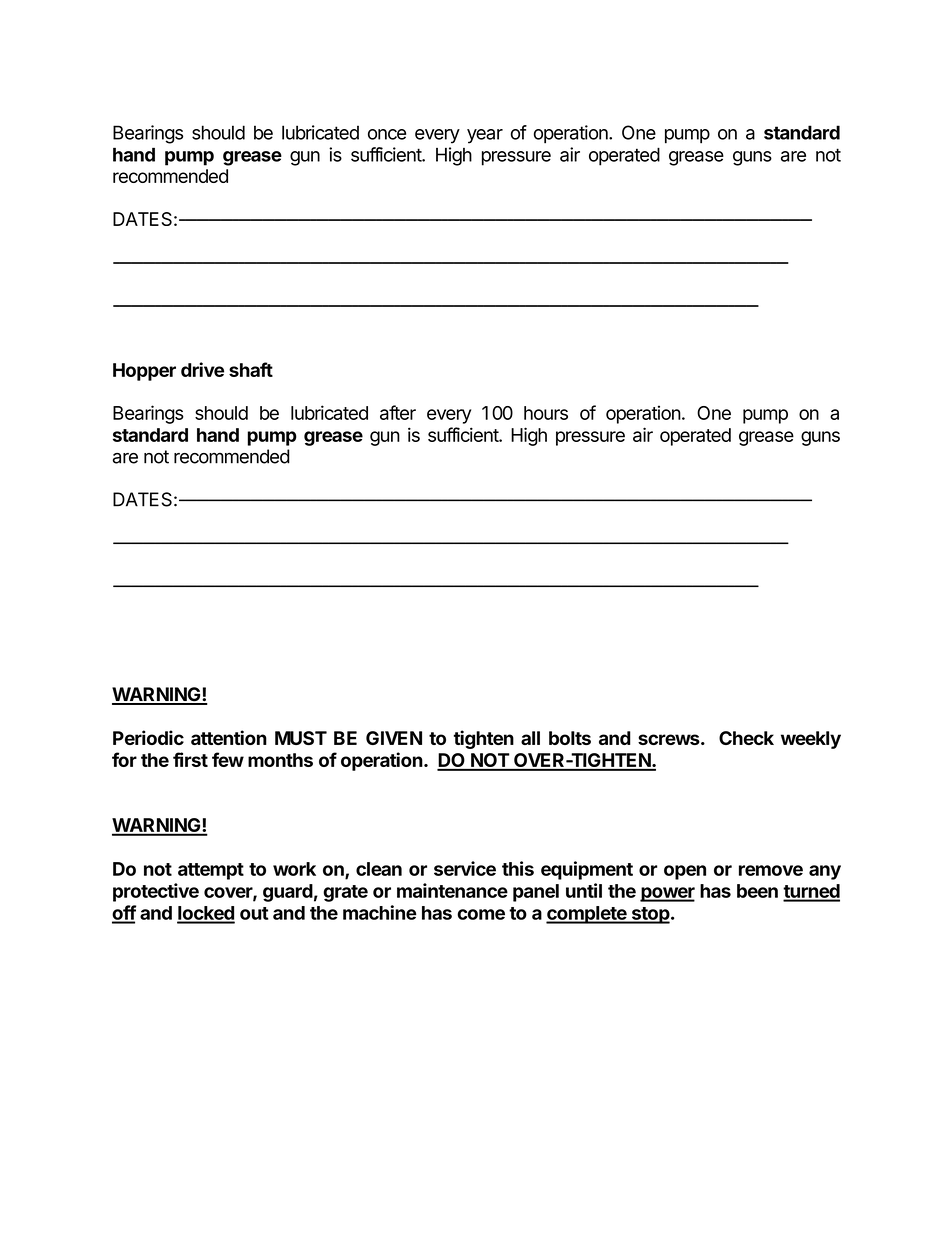 The image size is (952, 1233). Describe the element at coordinates (757, 891) in the screenshot. I see `been` at that location.
